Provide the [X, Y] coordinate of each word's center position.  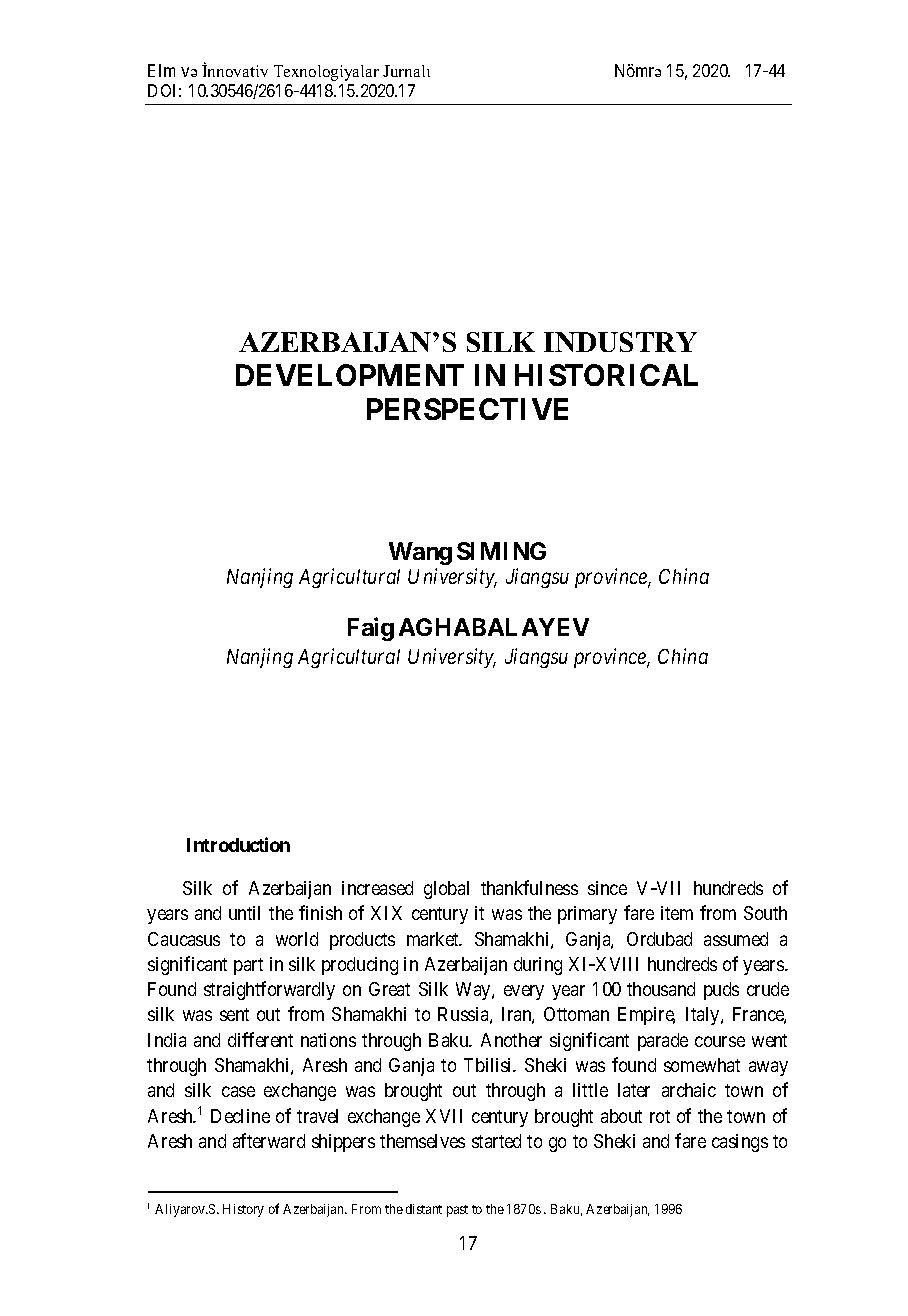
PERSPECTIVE [467, 409]
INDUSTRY [620, 342]
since [607, 888]
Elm [161, 70]
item [677, 913]
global [446, 890]
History [243, 1210]
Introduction [238, 844]
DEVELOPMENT [350, 375]
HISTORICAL [606, 375]
